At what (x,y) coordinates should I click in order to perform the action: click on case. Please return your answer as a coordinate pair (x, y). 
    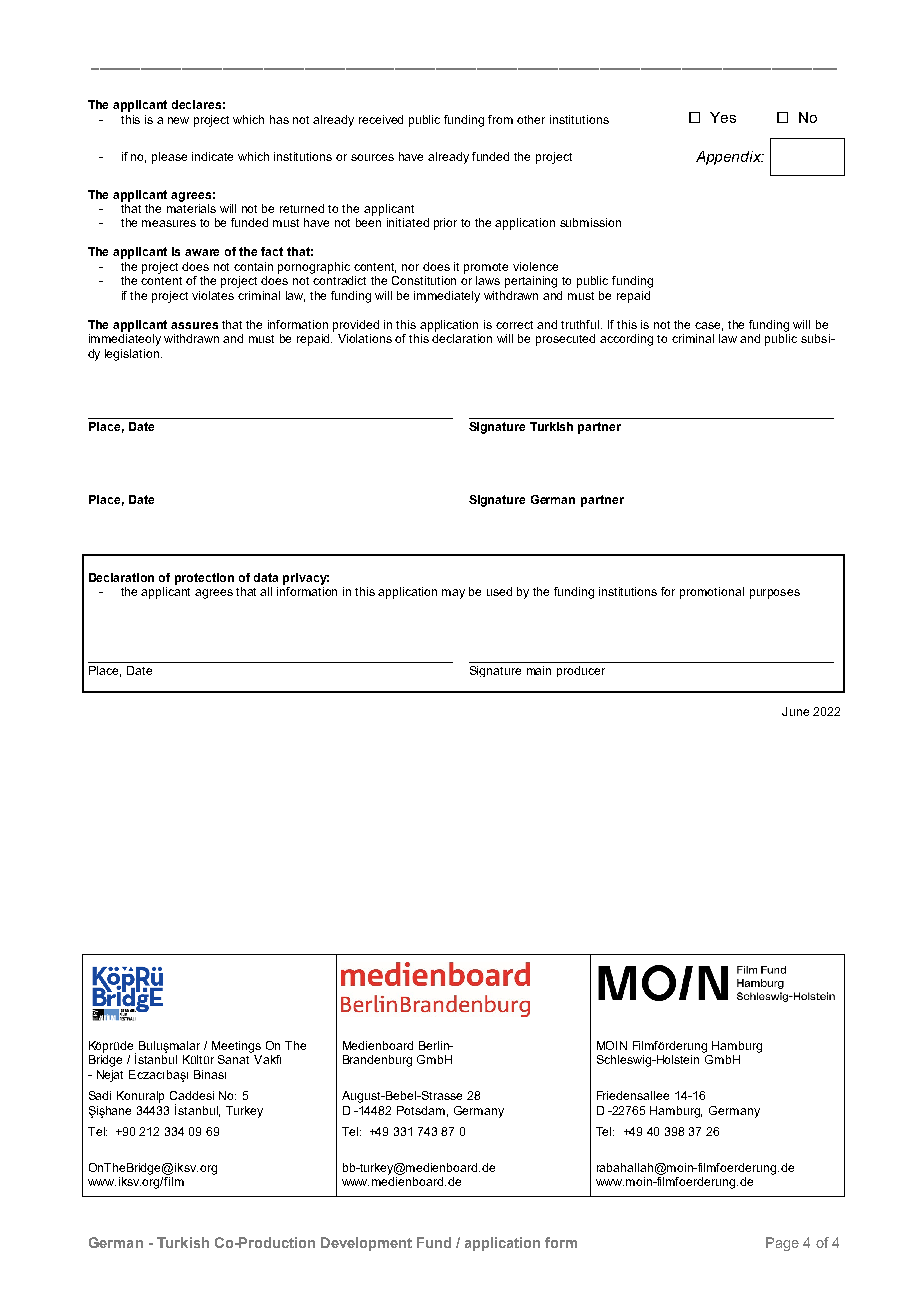
    Looking at the image, I should click on (709, 326).
